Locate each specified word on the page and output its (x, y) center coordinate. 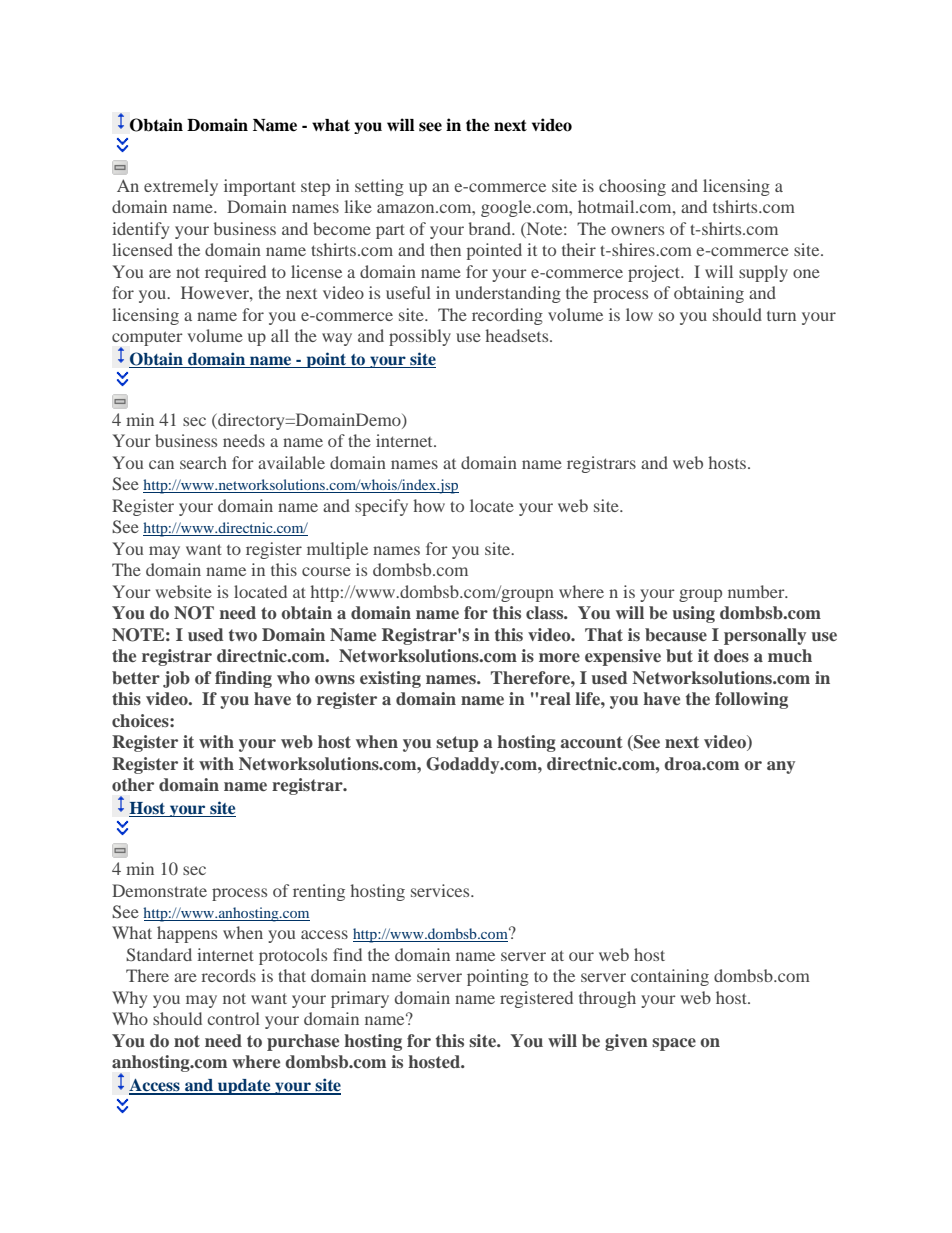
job (176, 679)
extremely (181, 187)
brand (491, 228)
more (559, 657)
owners (637, 230)
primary (360, 999)
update (244, 1087)
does (731, 655)
